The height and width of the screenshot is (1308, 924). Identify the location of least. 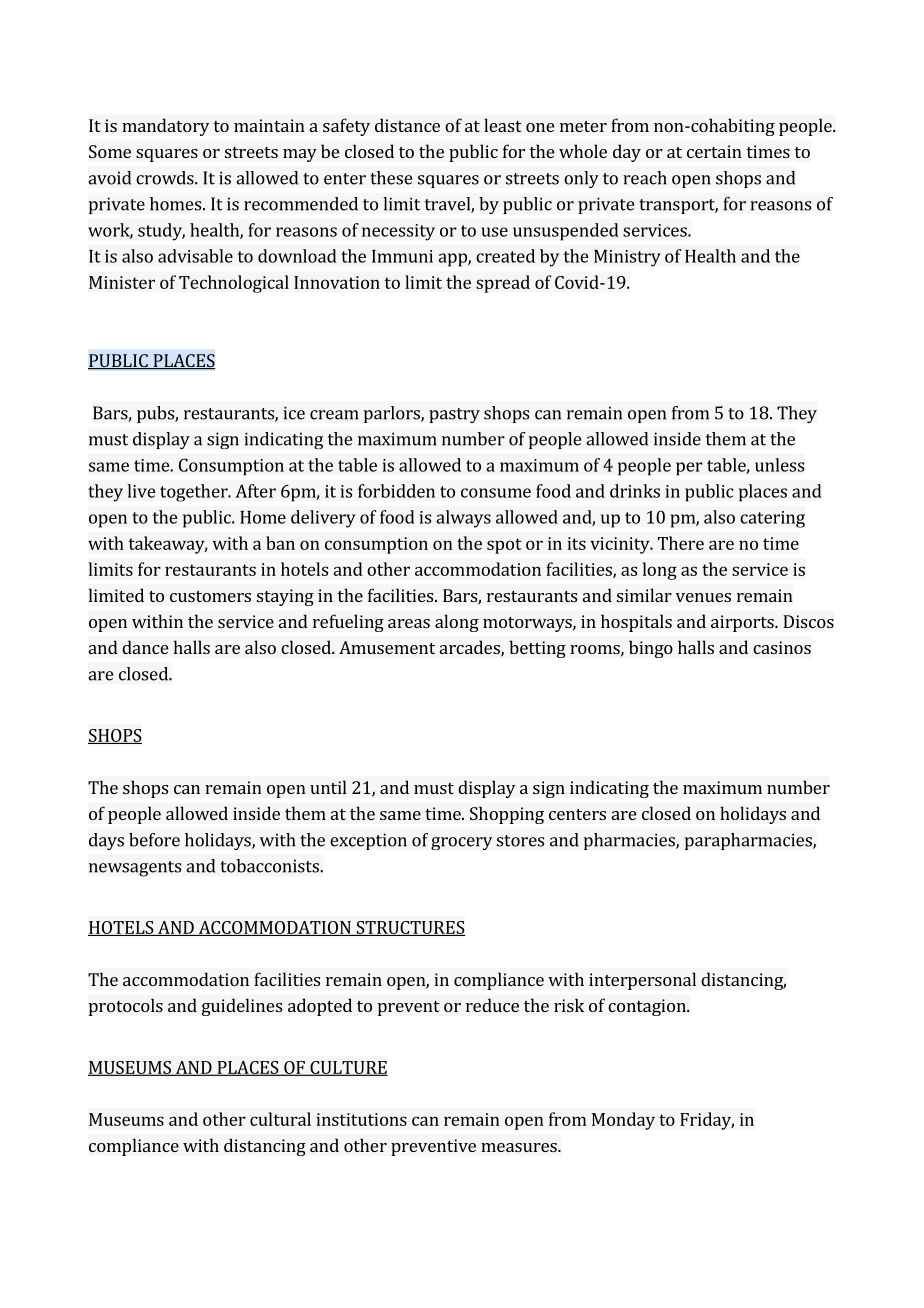
(503, 125).
